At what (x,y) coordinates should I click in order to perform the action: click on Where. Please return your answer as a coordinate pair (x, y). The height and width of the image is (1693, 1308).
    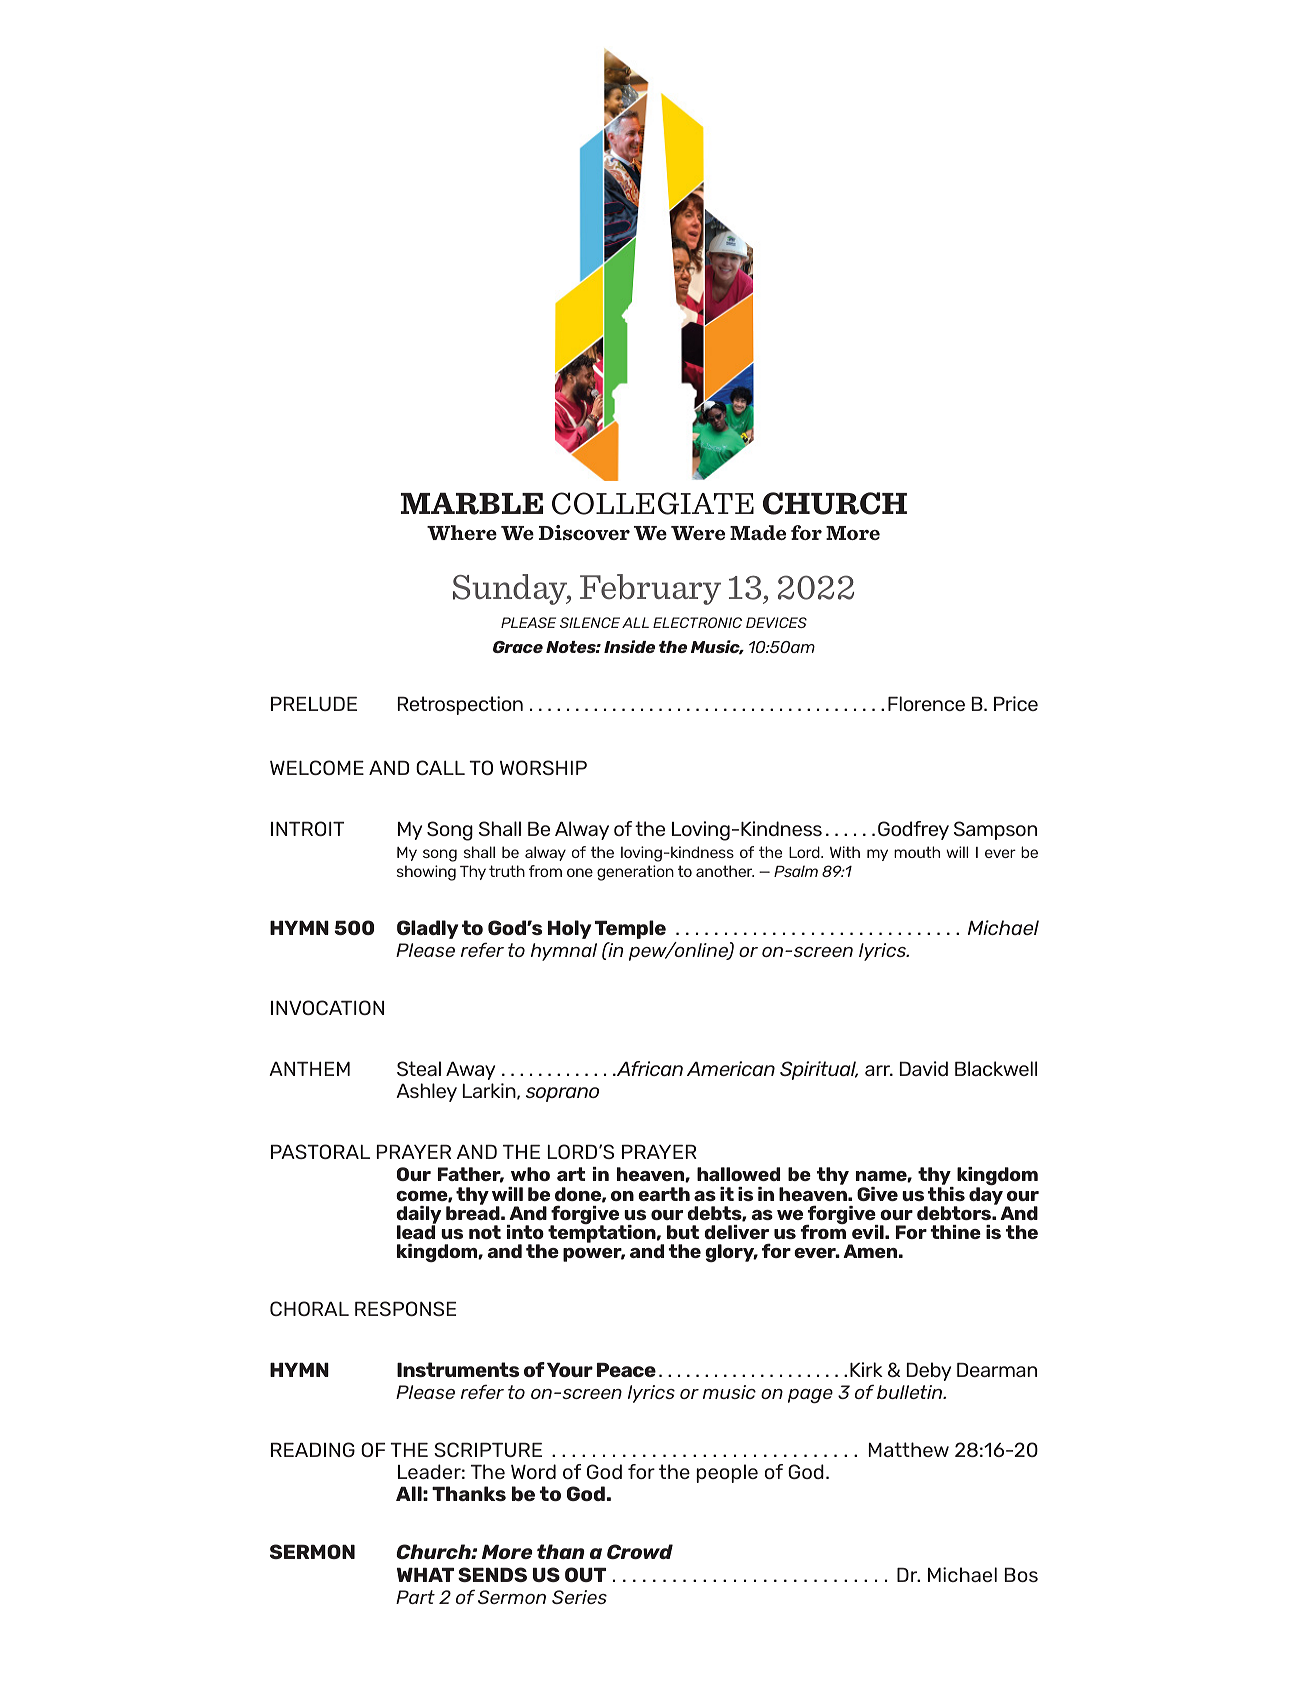
    Looking at the image, I should click on (462, 532).
